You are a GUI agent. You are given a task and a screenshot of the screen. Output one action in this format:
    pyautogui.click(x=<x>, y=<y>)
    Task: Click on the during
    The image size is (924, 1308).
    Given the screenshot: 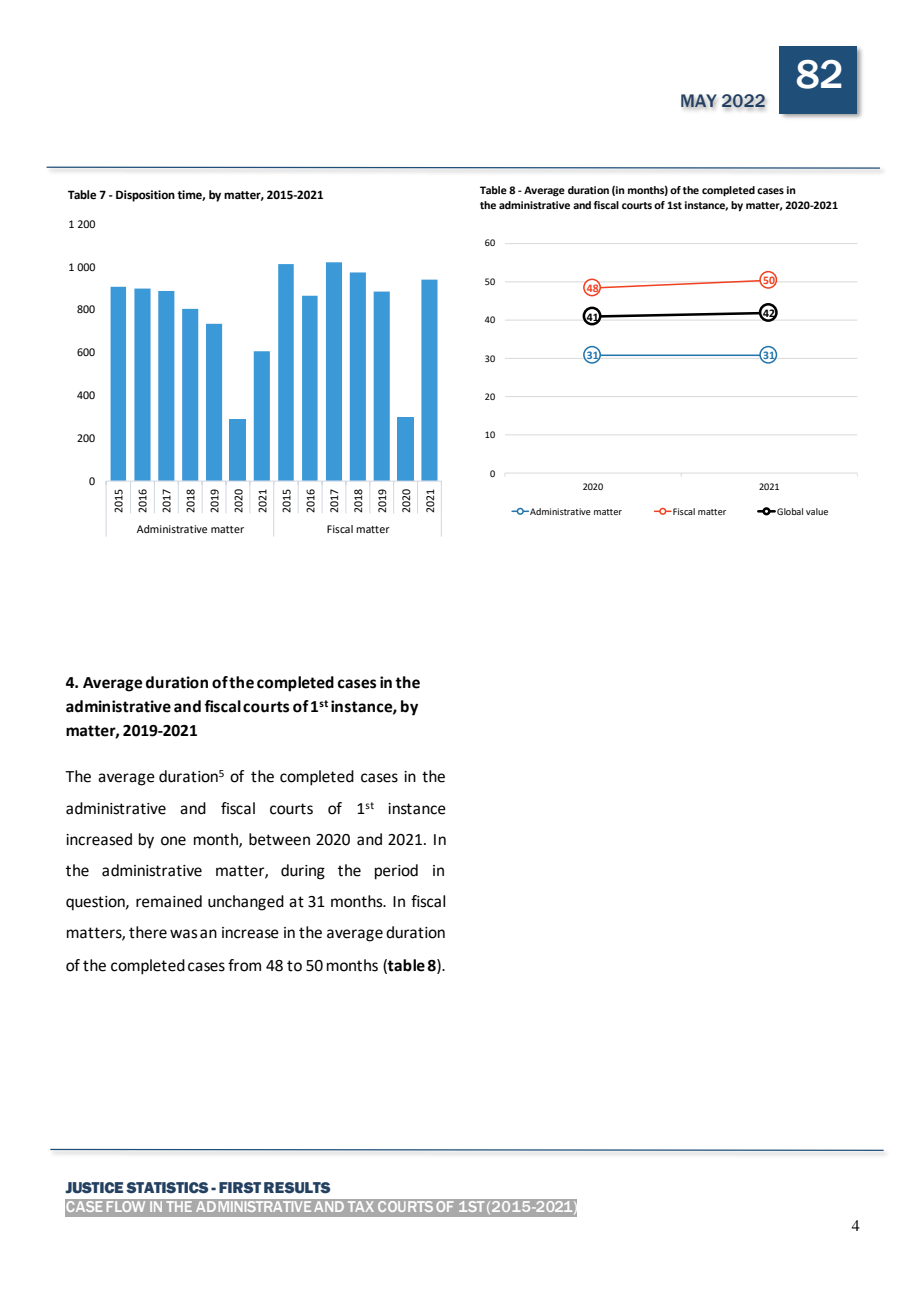 What is the action you would take?
    pyautogui.click(x=303, y=872)
